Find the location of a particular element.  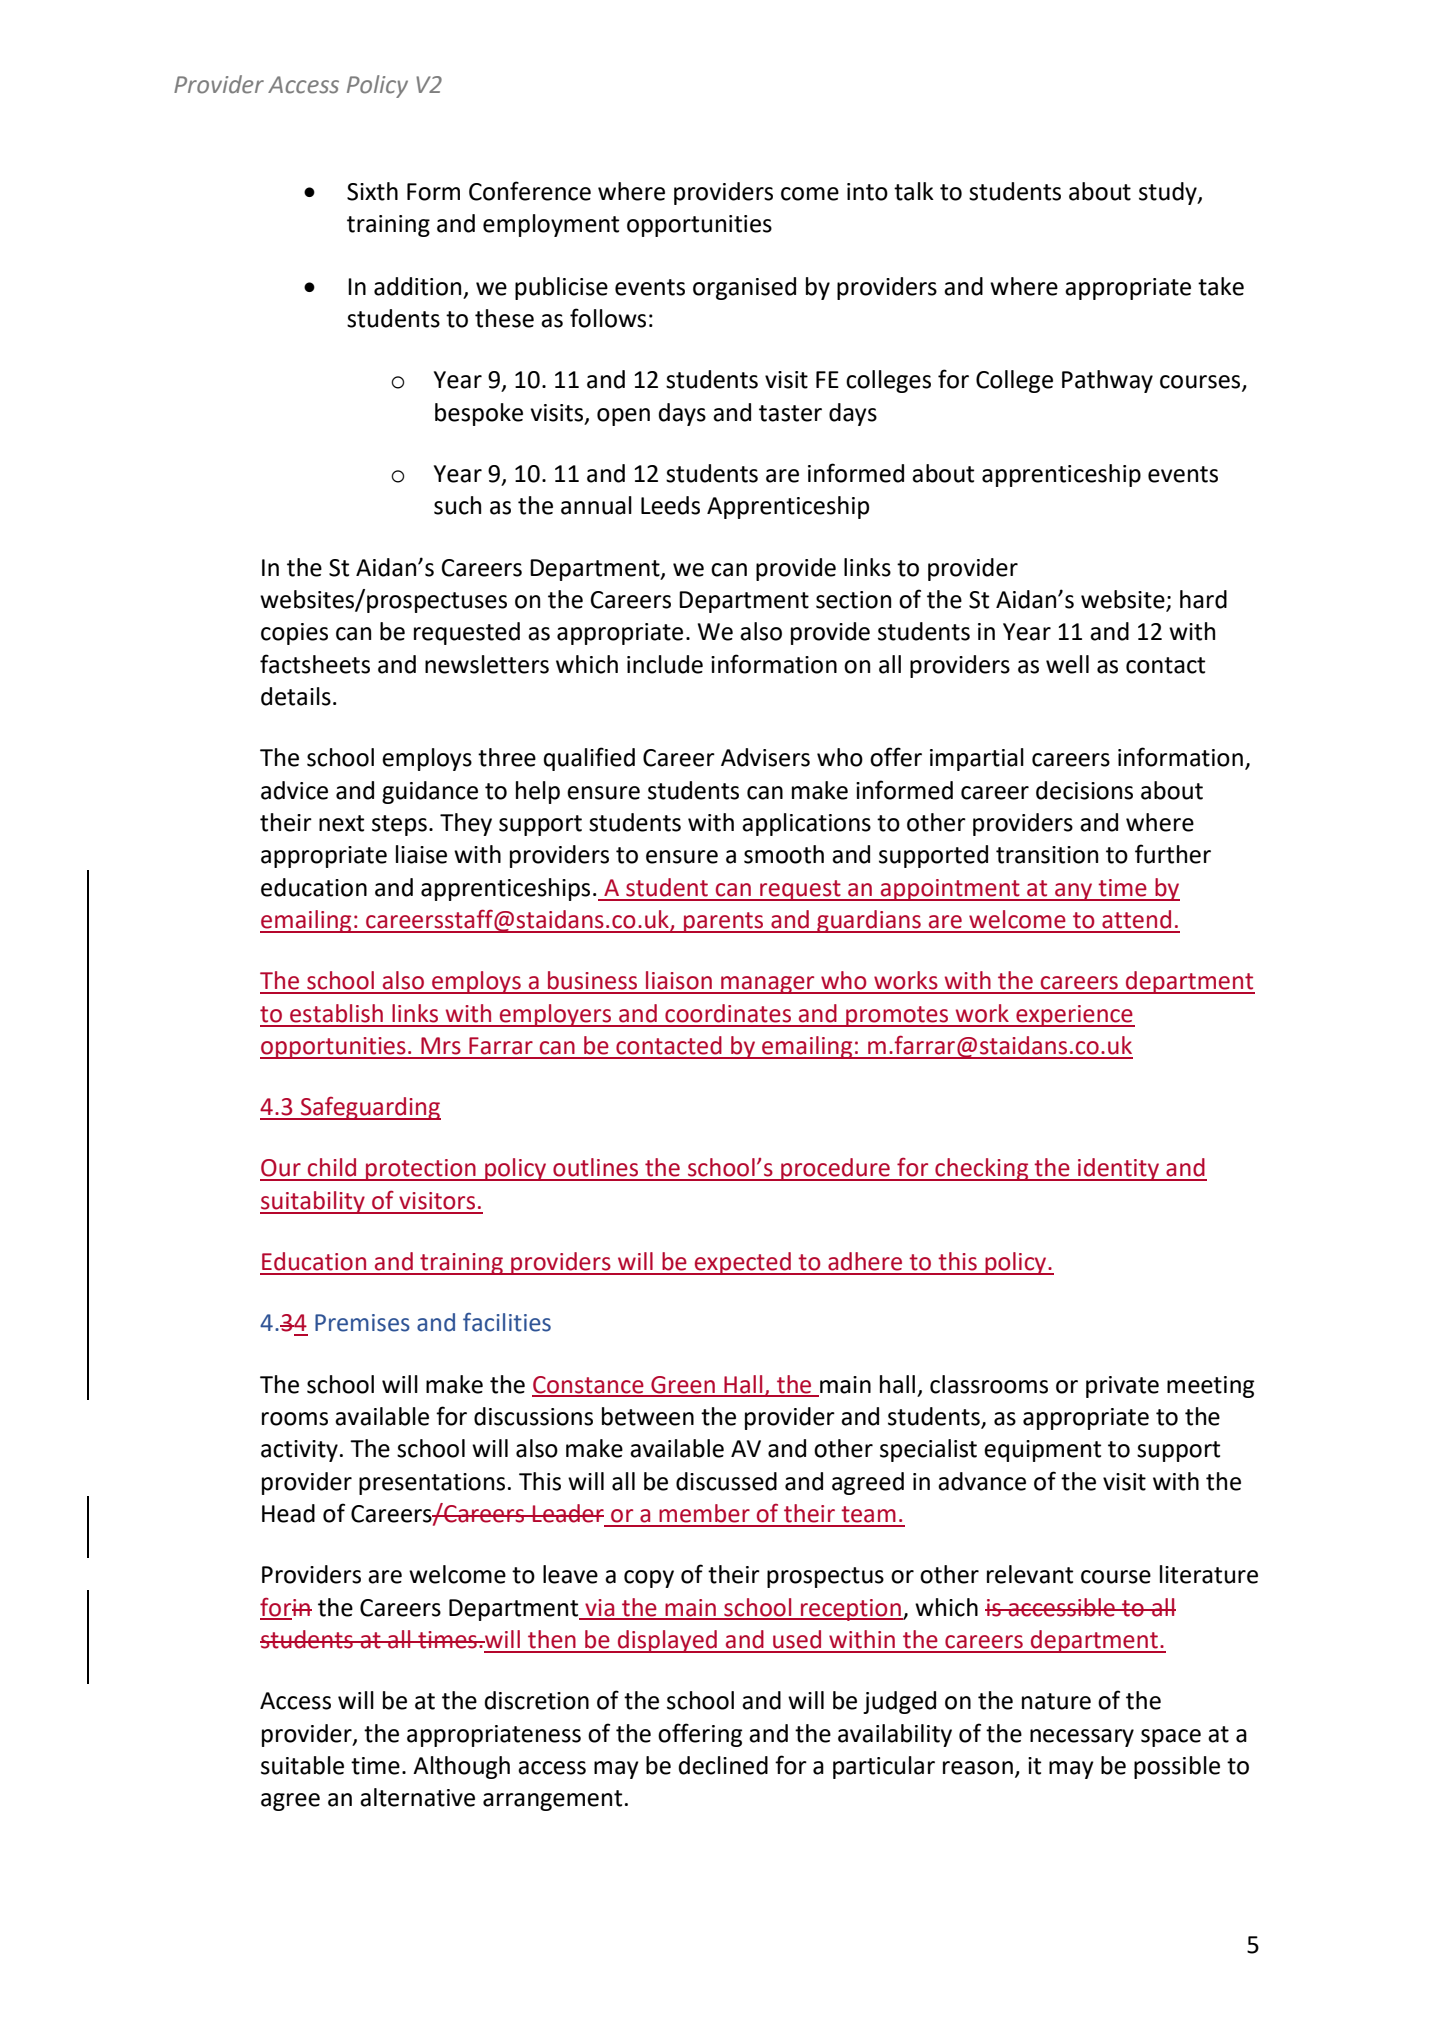

addition is located at coordinates (417, 286).
